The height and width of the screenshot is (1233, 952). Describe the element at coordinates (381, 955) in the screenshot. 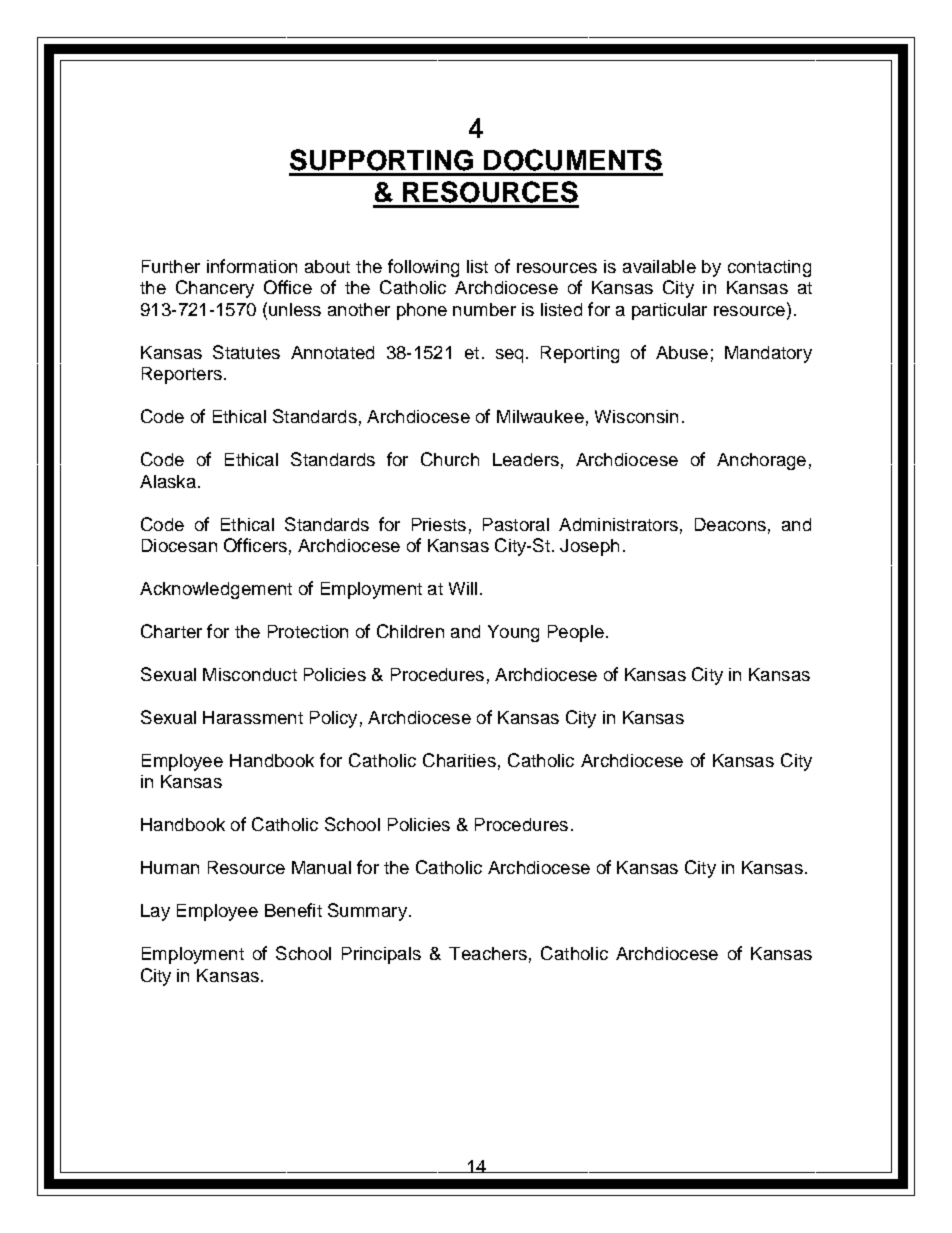

I see `Principals` at that location.
